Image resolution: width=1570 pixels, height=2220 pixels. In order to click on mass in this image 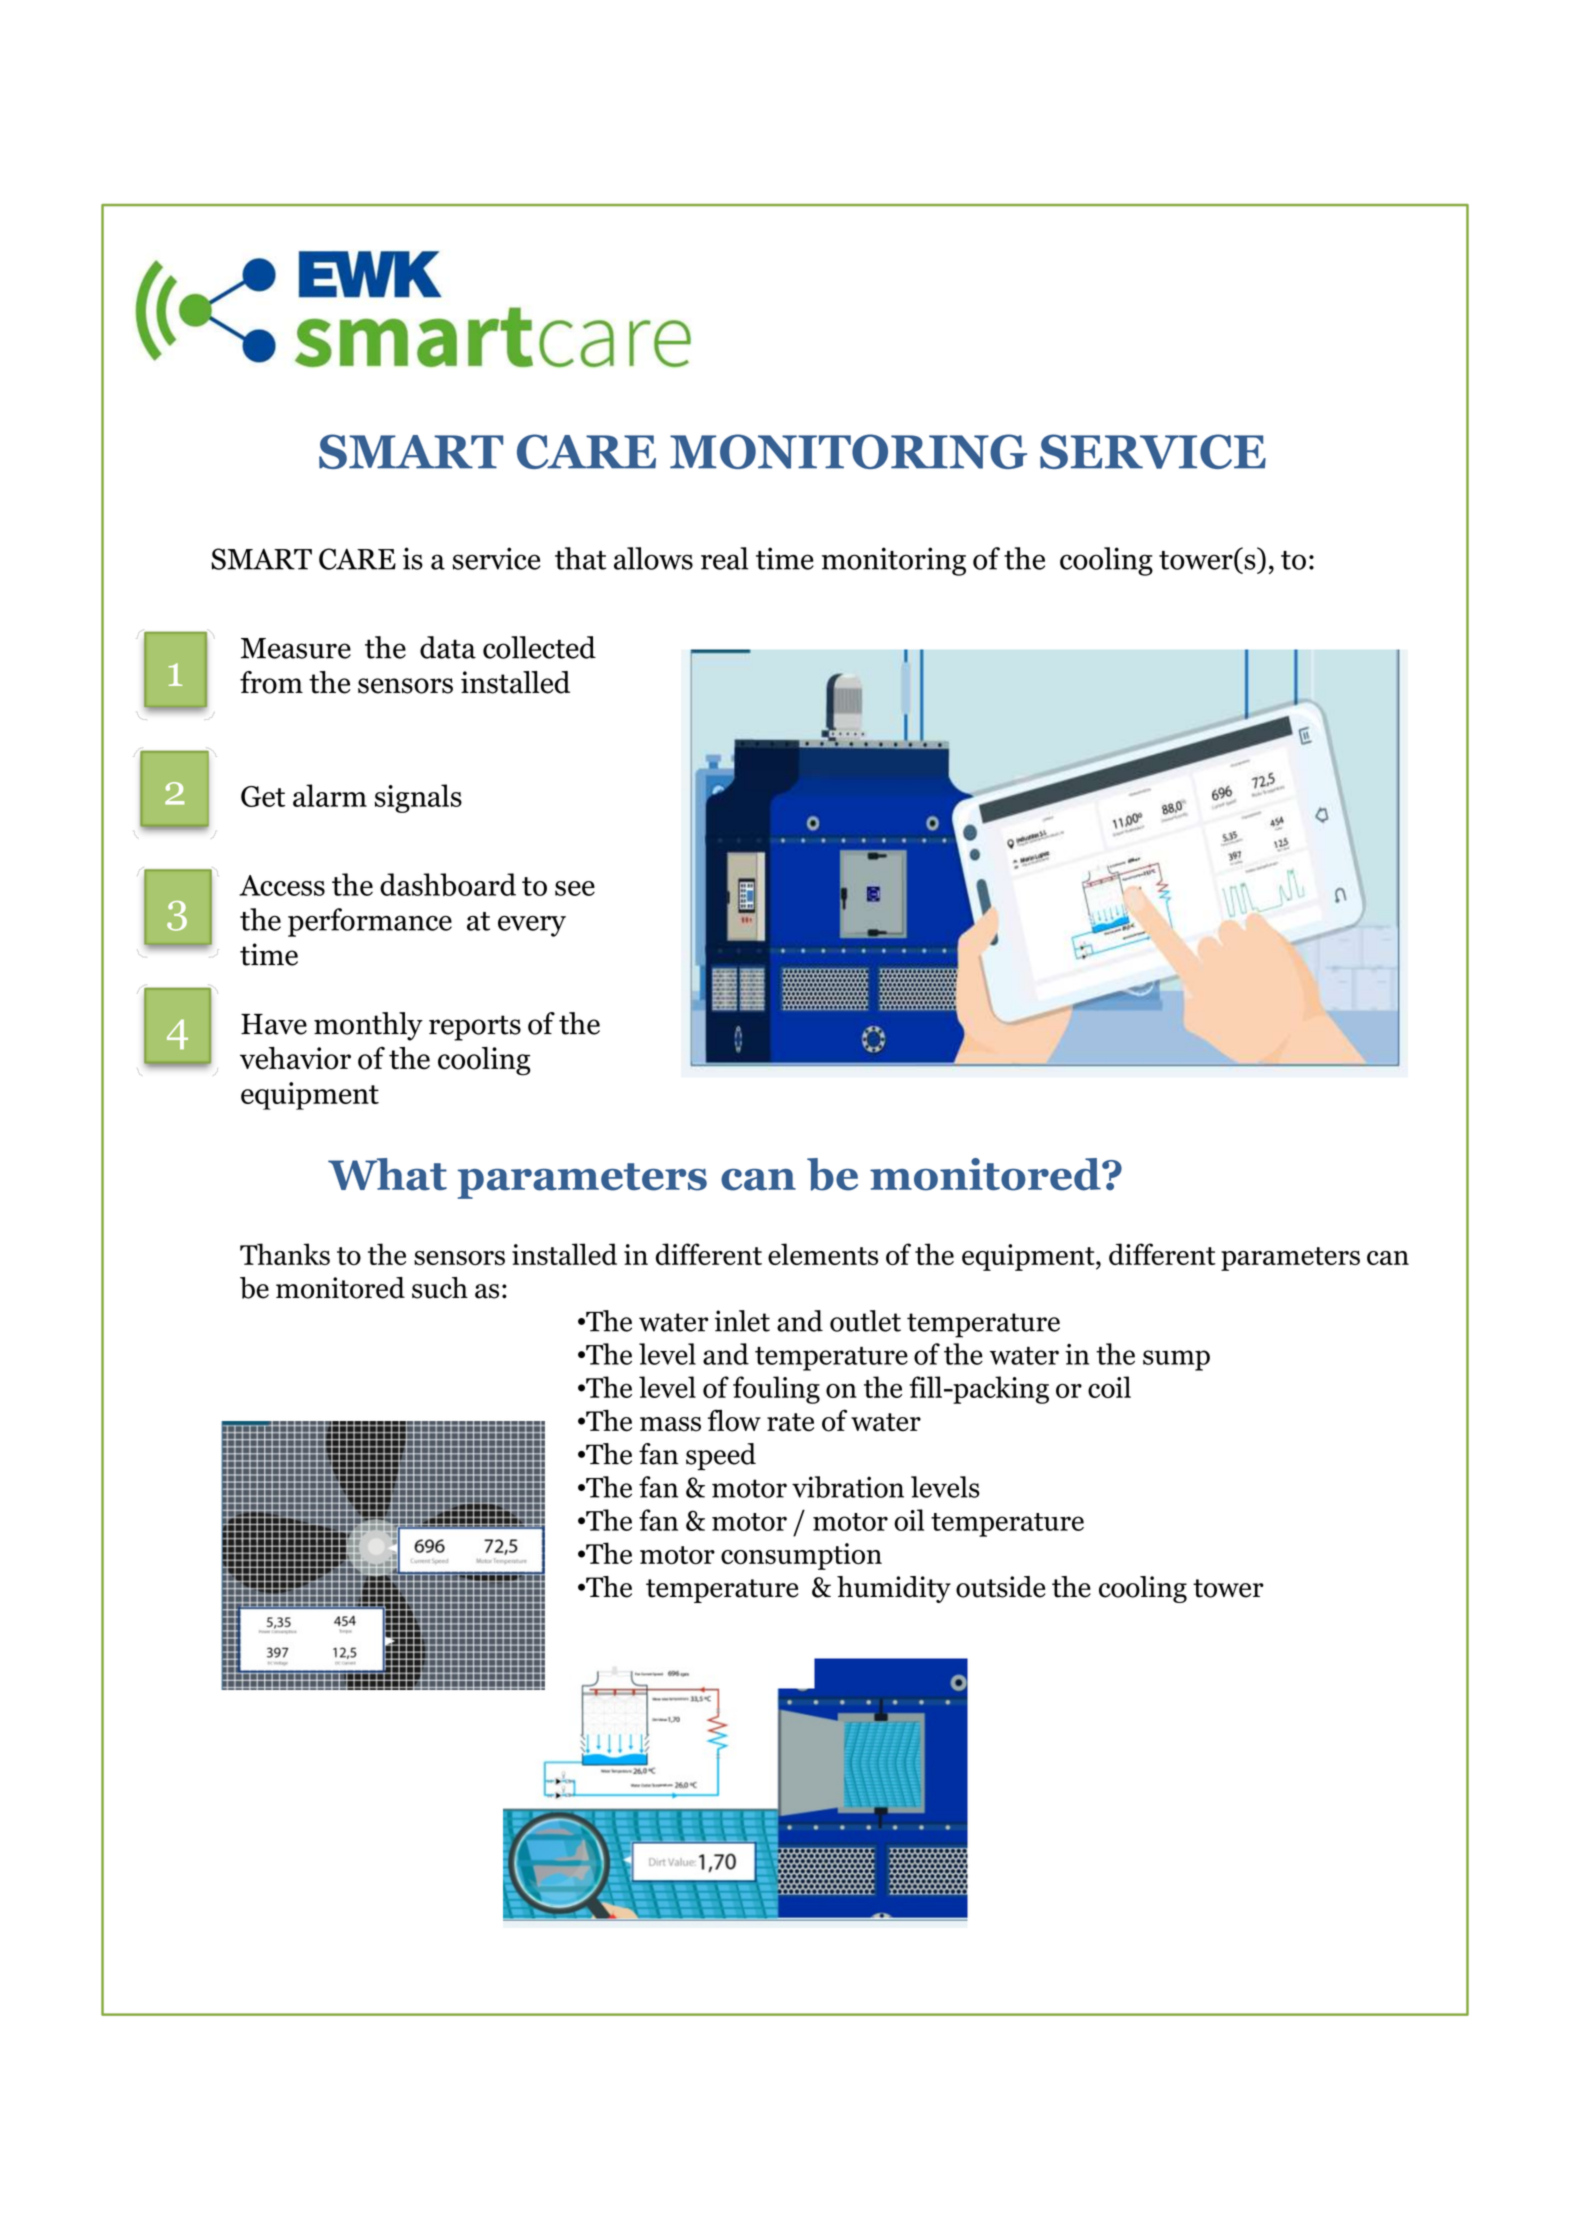, I will do `click(670, 1424)`.
